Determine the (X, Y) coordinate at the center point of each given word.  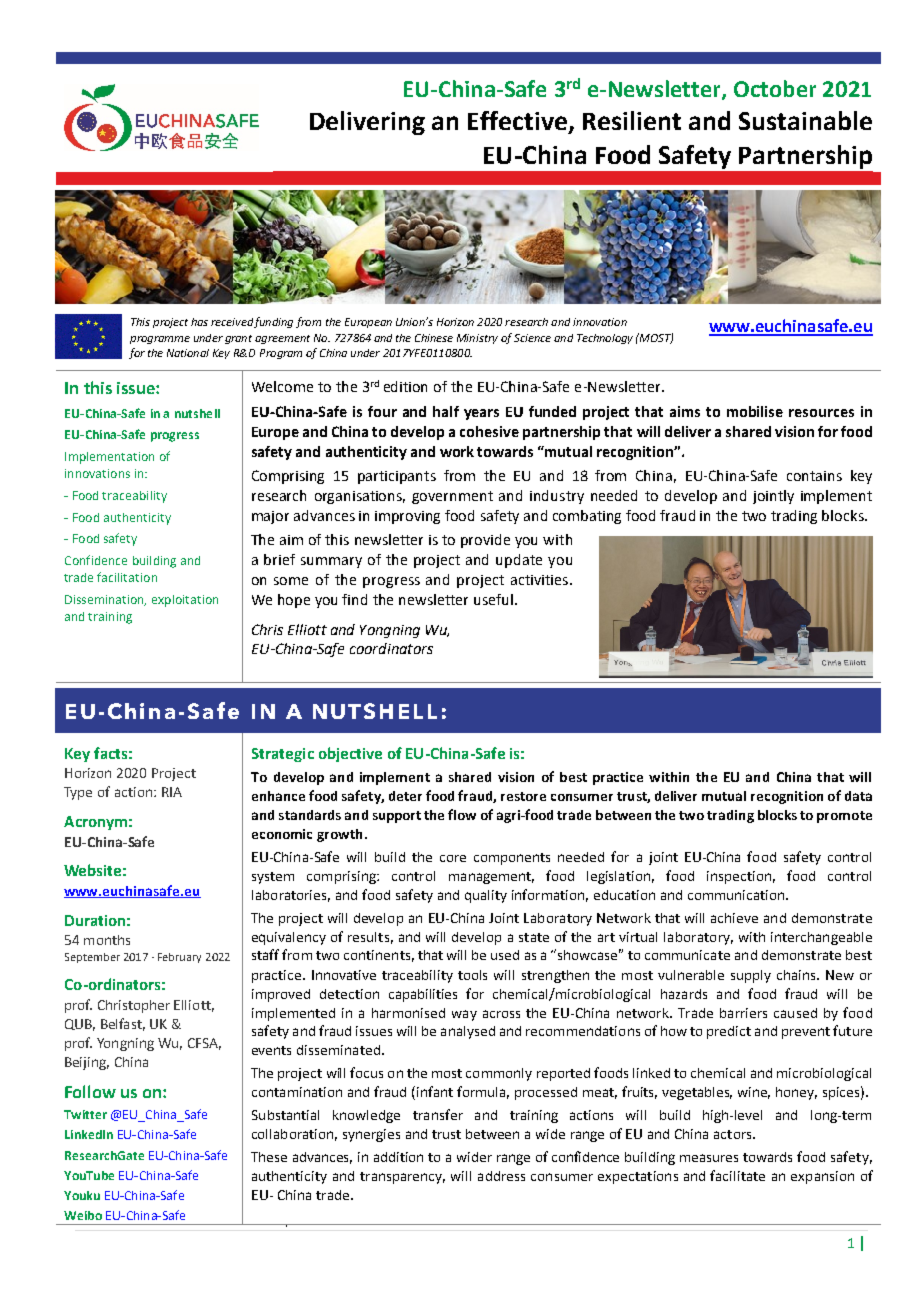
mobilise (755, 411)
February (179, 958)
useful (493, 599)
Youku (82, 1195)
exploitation (185, 601)
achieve (734, 918)
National (188, 353)
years (481, 414)
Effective (517, 120)
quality (486, 896)
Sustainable (805, 120)
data (858, 796)
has (199, 322)
